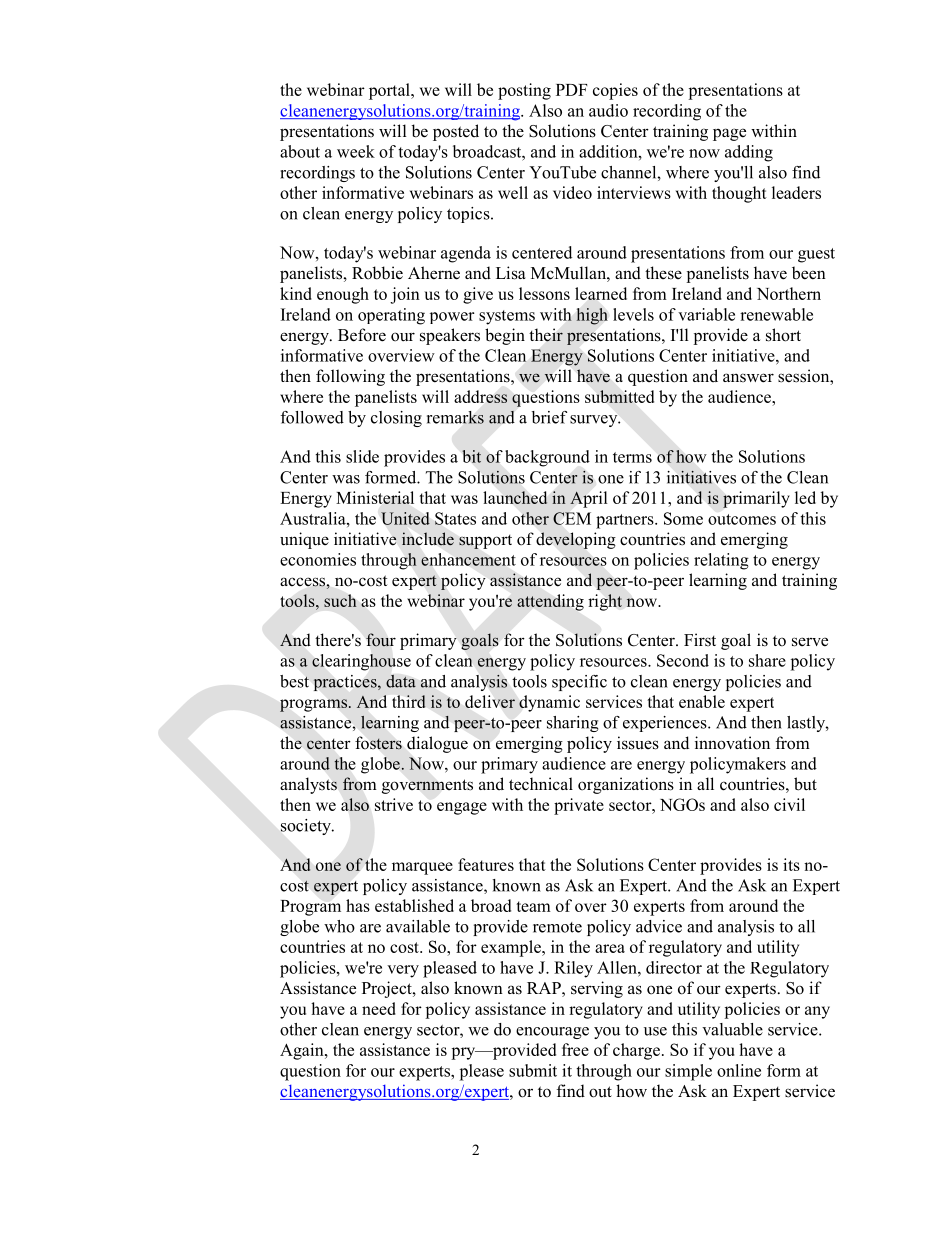 This screenshot has width=952, height=1233. Describe the element at coordinates (729, 134) in the screenshot. I see `page` at that location.
